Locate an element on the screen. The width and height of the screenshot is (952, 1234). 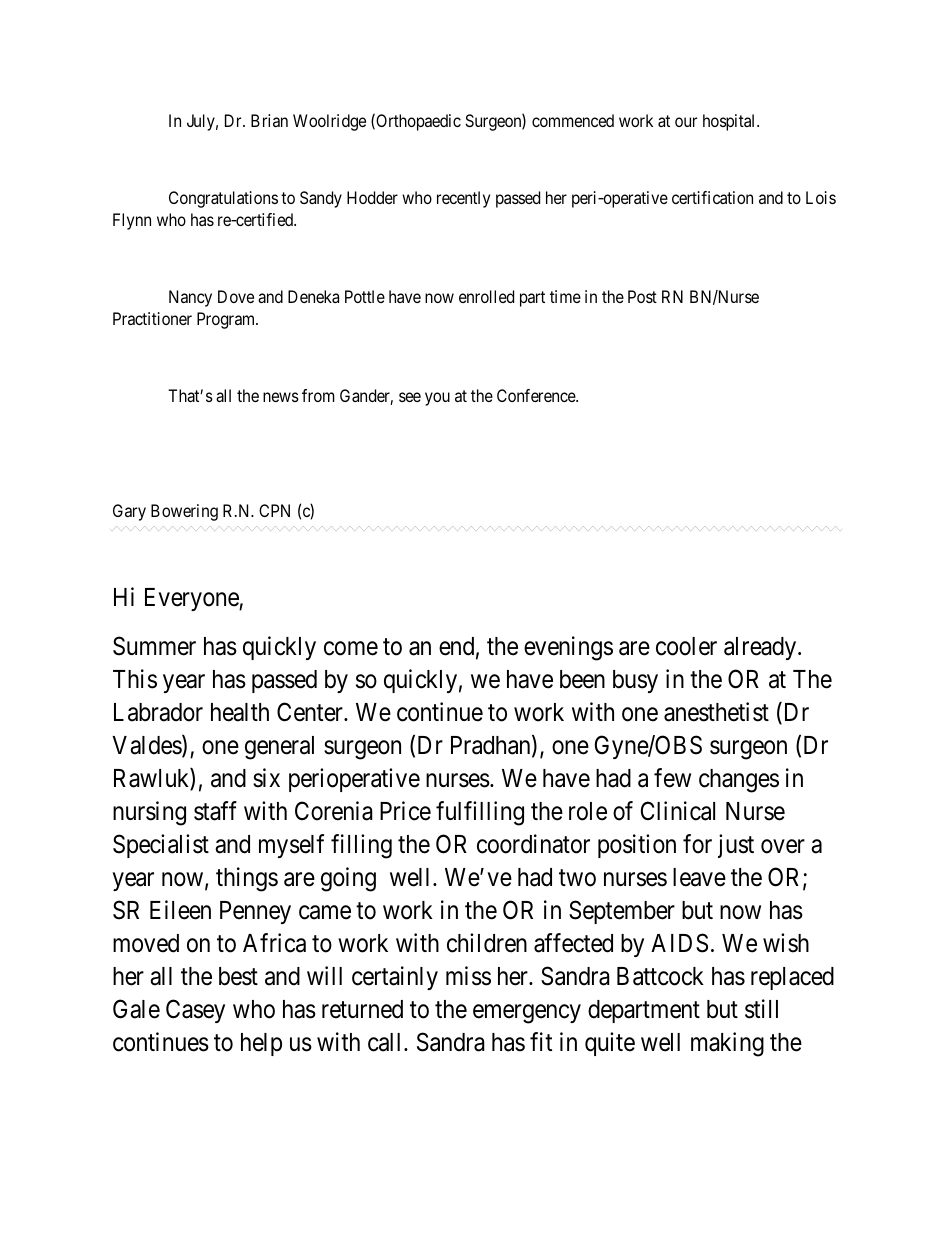
Post is located at coordinates (642, 296).
